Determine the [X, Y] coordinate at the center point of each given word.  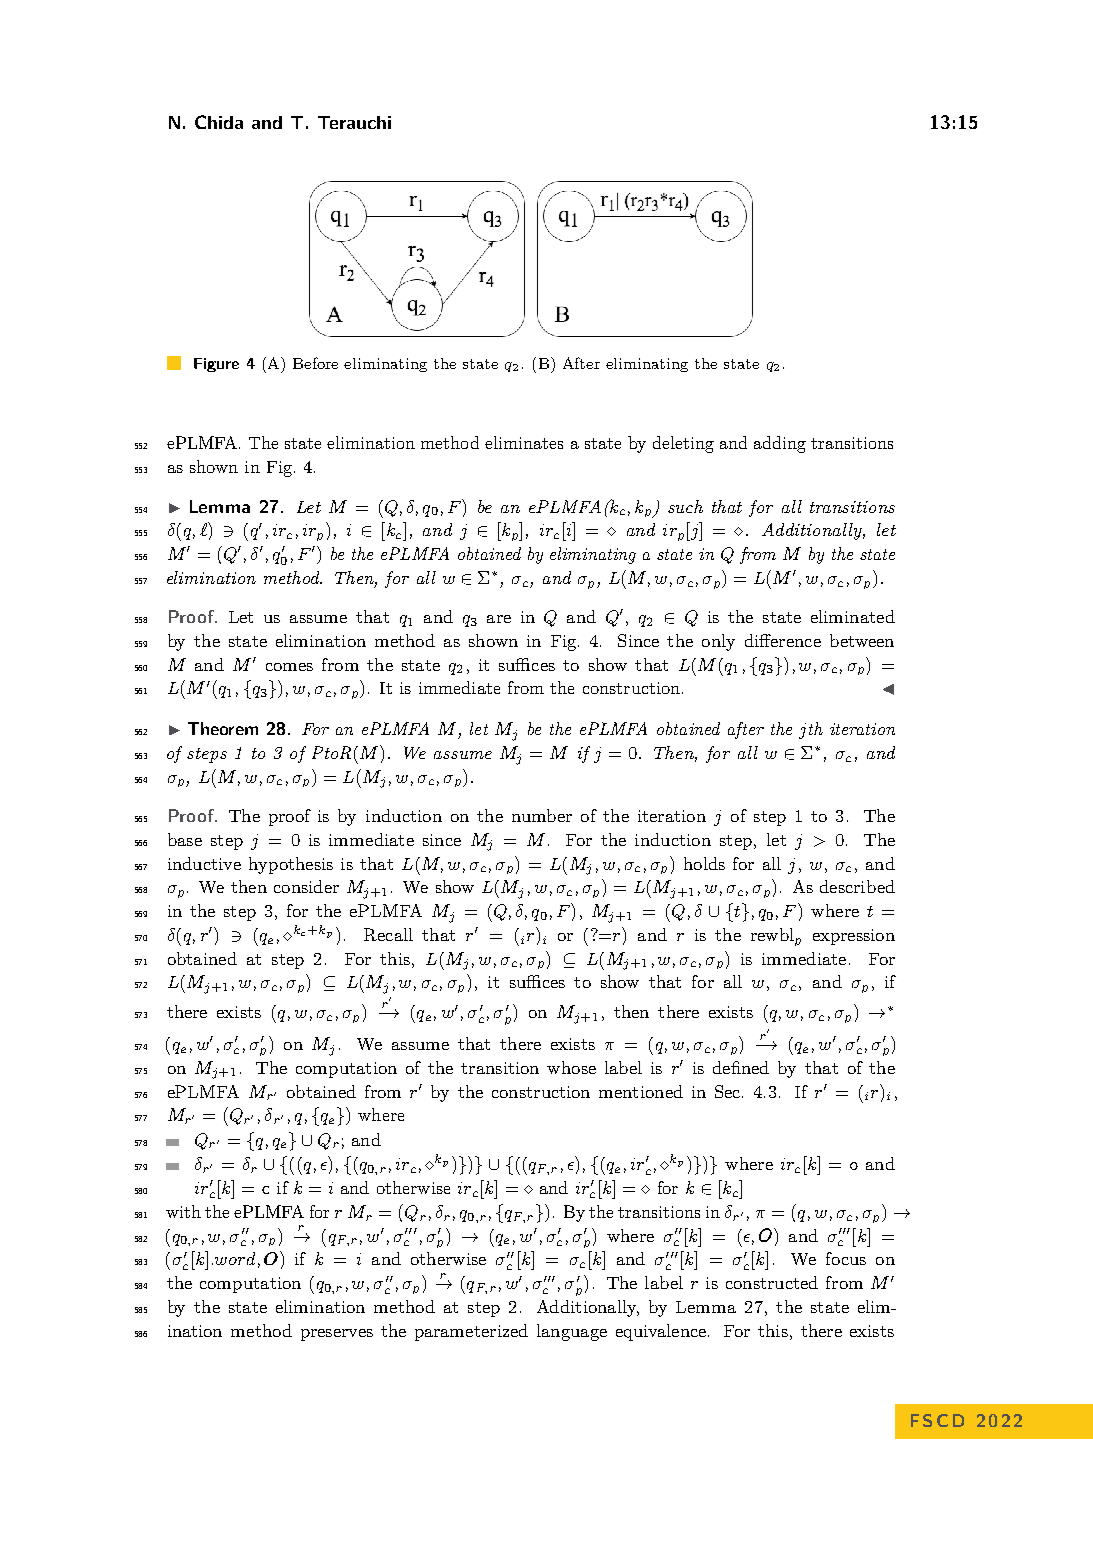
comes [289, 667]
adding [780, 444]
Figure [216, 365]
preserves [337, 1335]
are [499, 619]
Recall [388, 934]
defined [741, 1067]
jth [811, 730]
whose [571, 1067]
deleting [683, 444]
